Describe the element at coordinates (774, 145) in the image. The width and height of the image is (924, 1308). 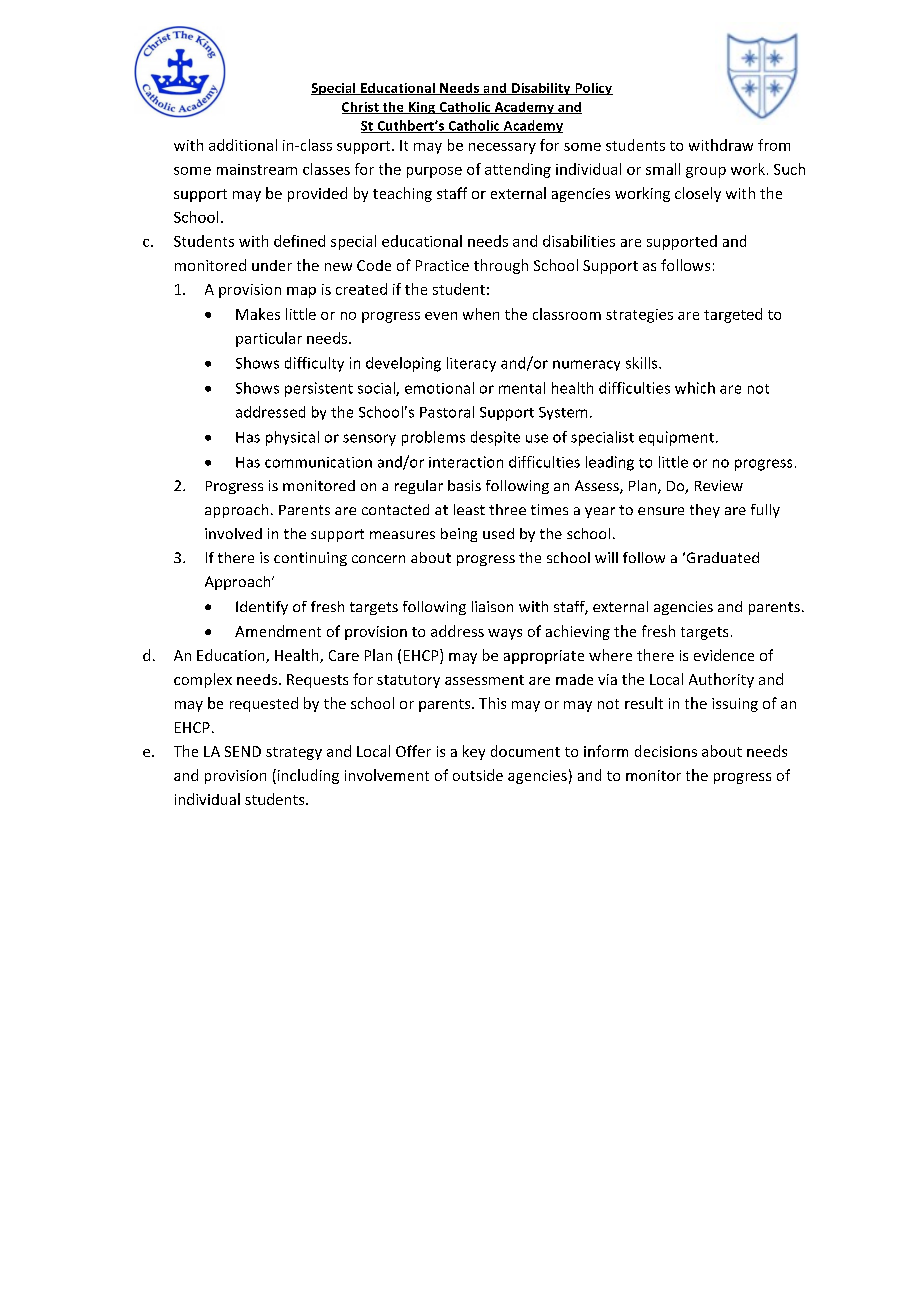
I see `from` at that location.
